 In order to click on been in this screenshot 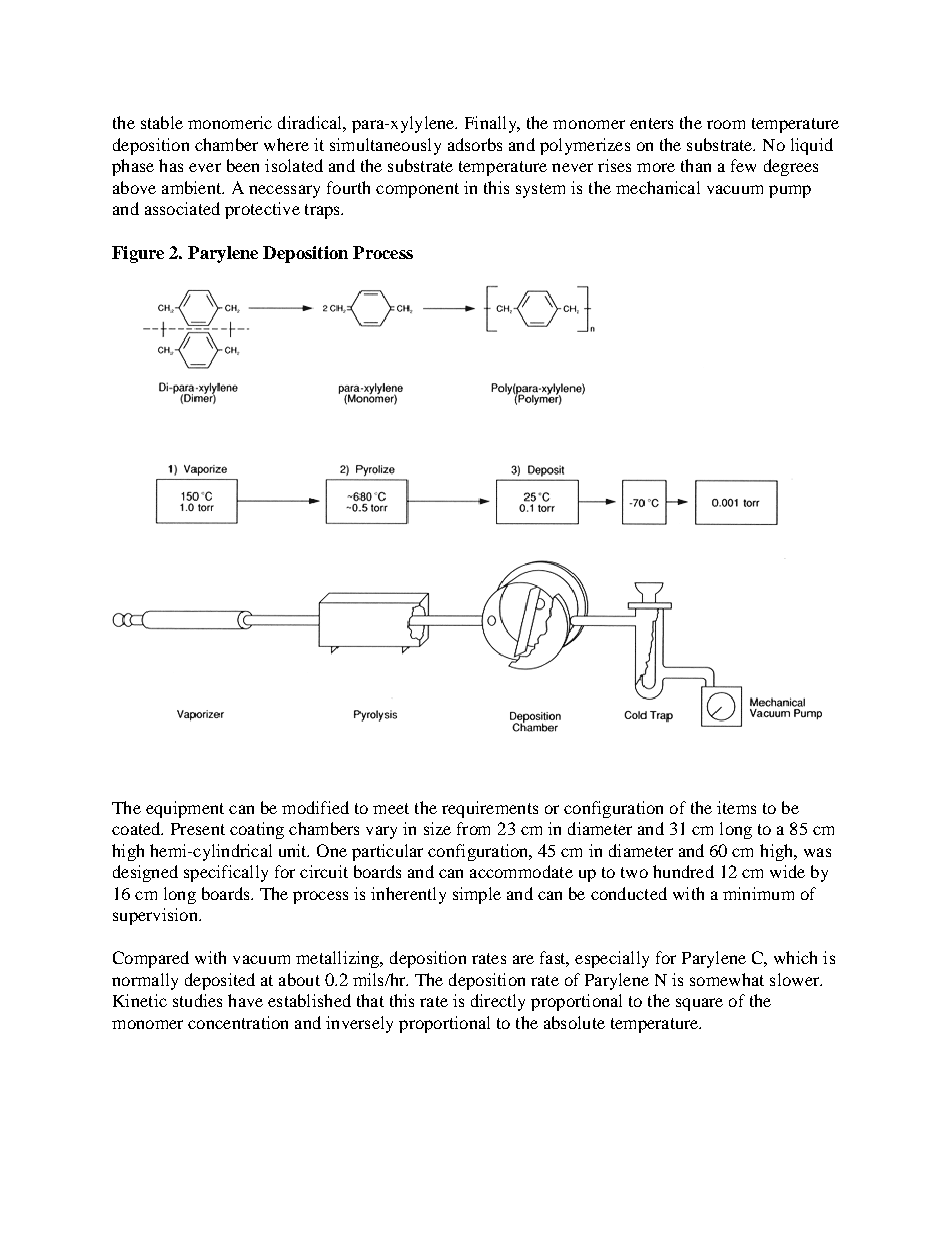, I will do `click(243, 165)`.
